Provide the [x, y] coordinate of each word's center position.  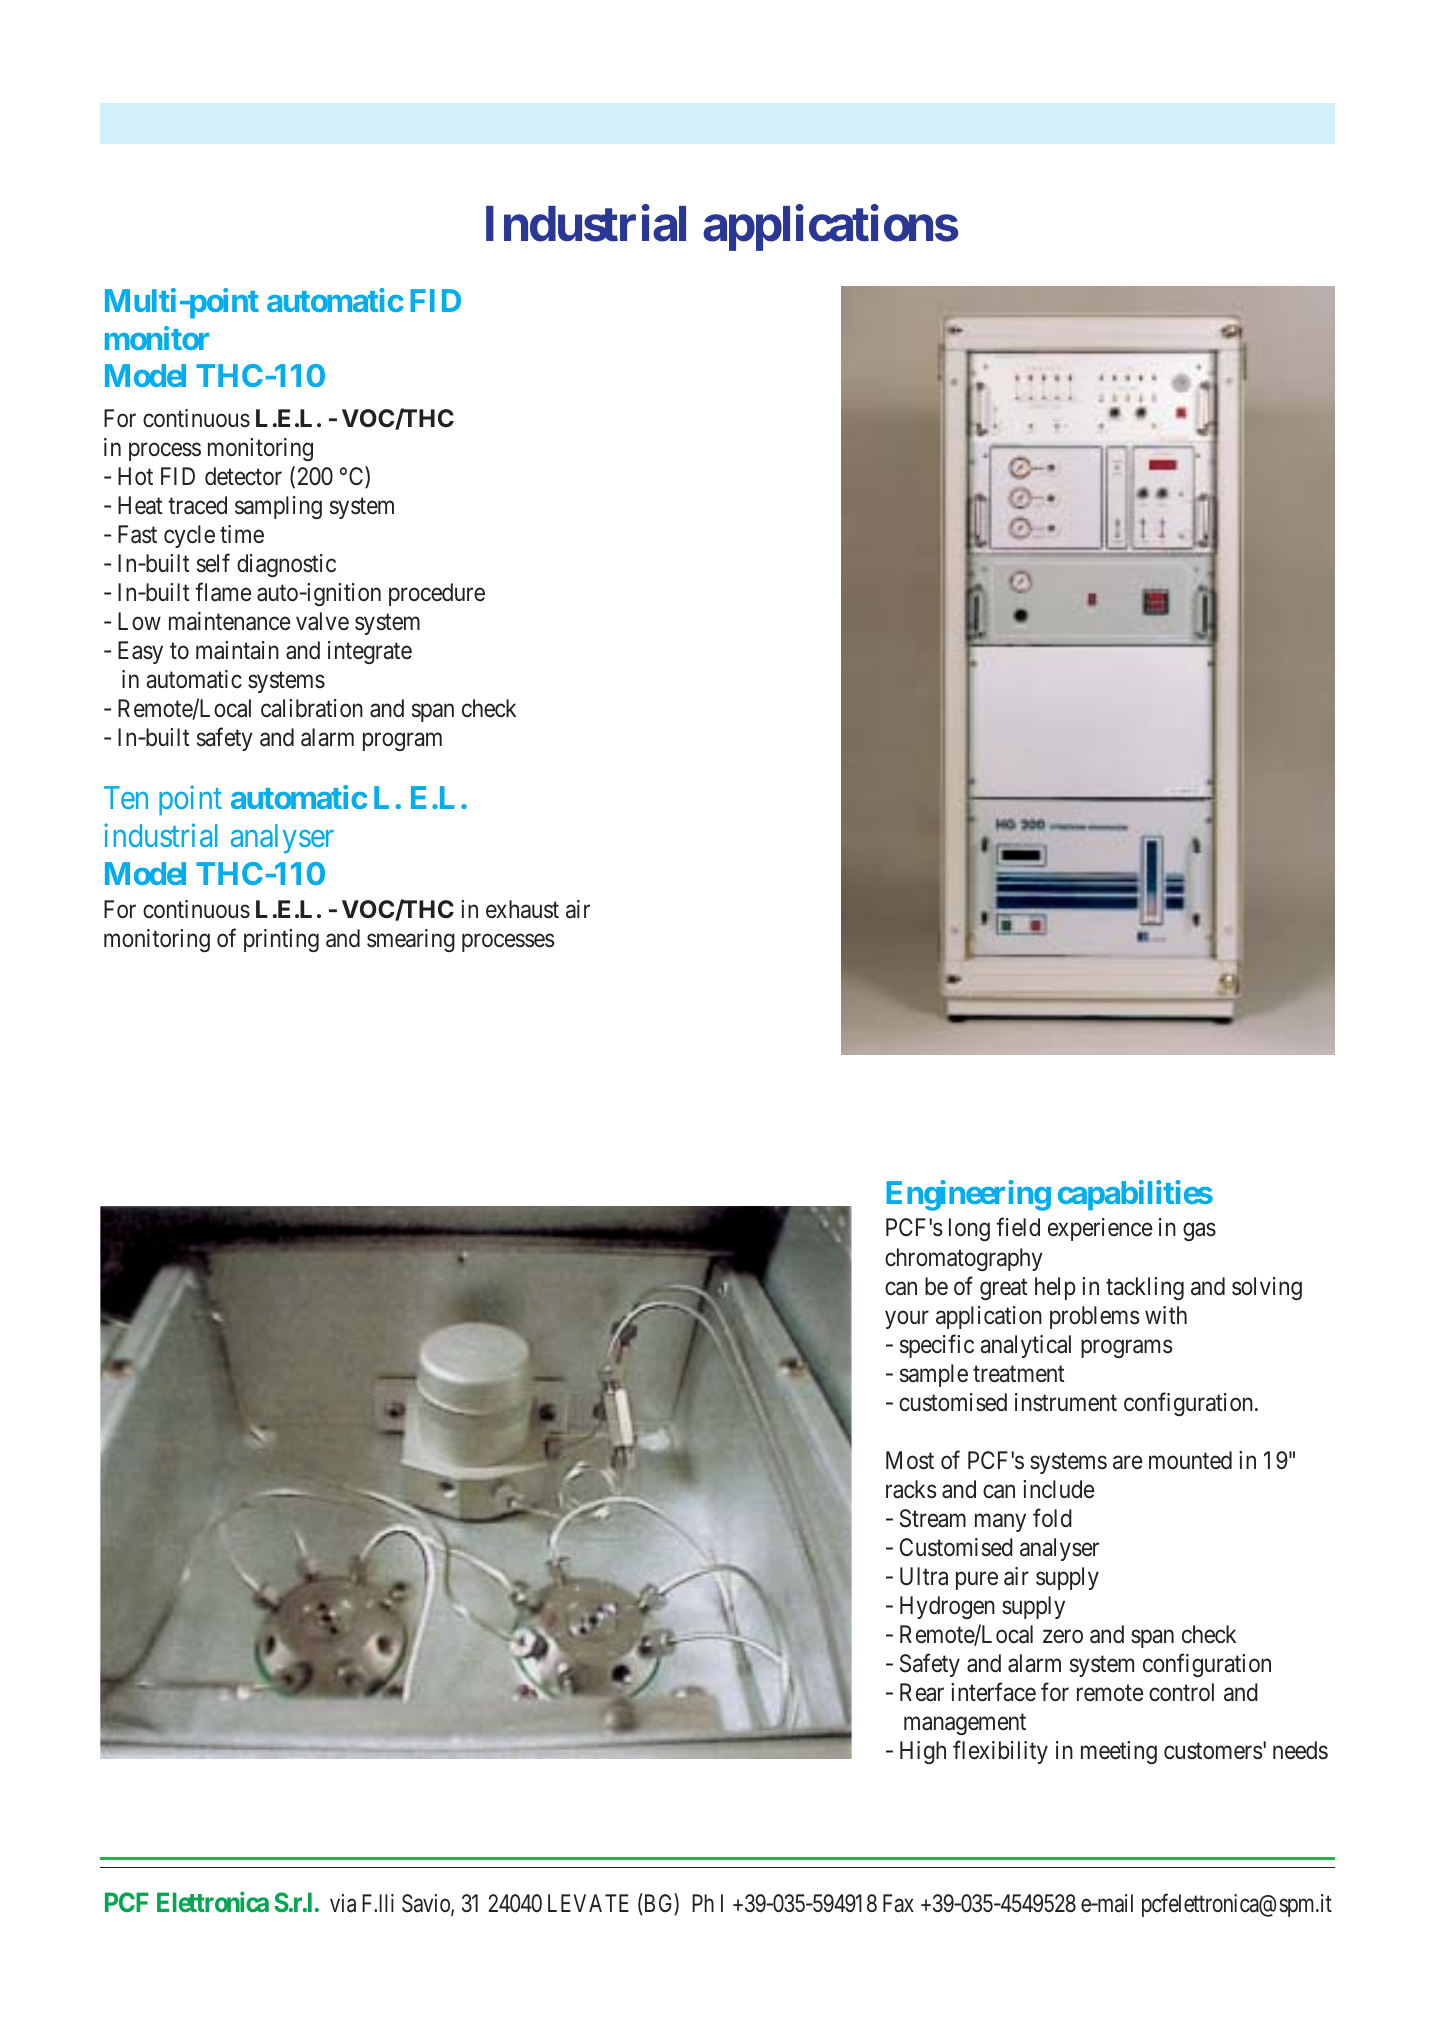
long [969, 1229]
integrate [370, 652]
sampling [278, 507]
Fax [898, 1903]
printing [281, 940]
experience [1100, 1229]
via [343, 1903]
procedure [437, 594]
